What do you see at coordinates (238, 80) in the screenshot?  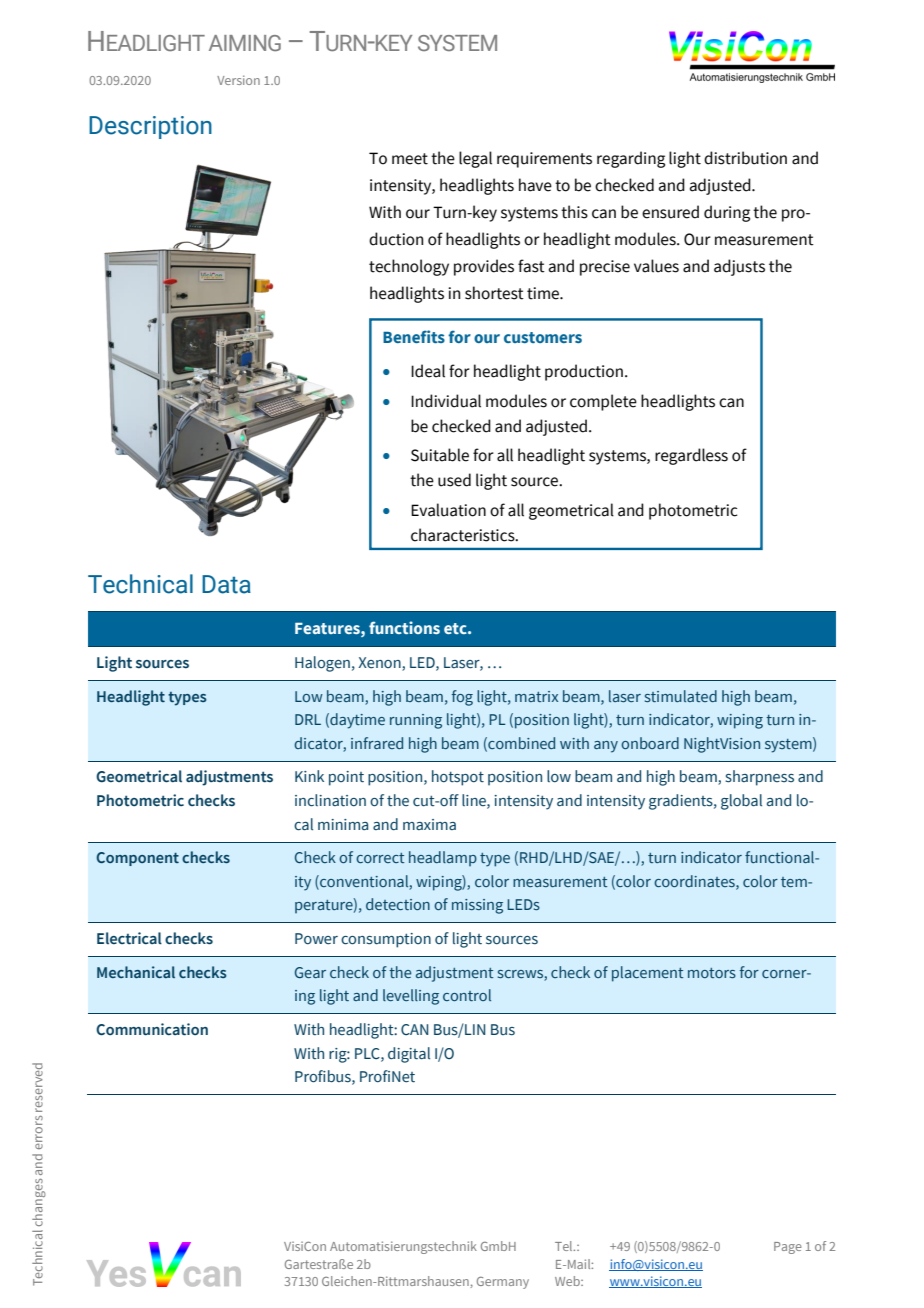 I see `Version` at bounding box center [238, 80].
